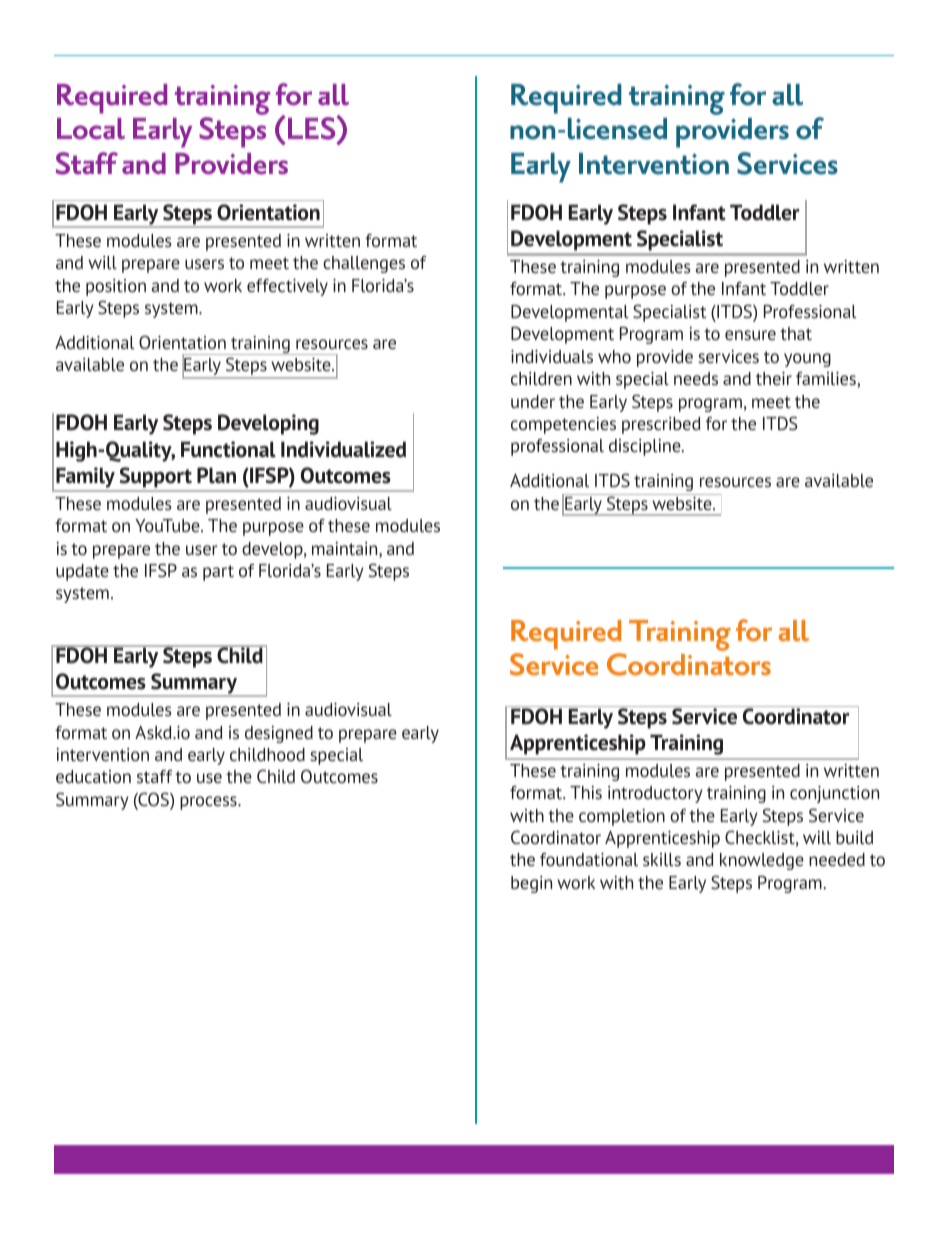  Describe the element at coordinates (364, 264) in the screenshot. I see `challenges` at that location.
